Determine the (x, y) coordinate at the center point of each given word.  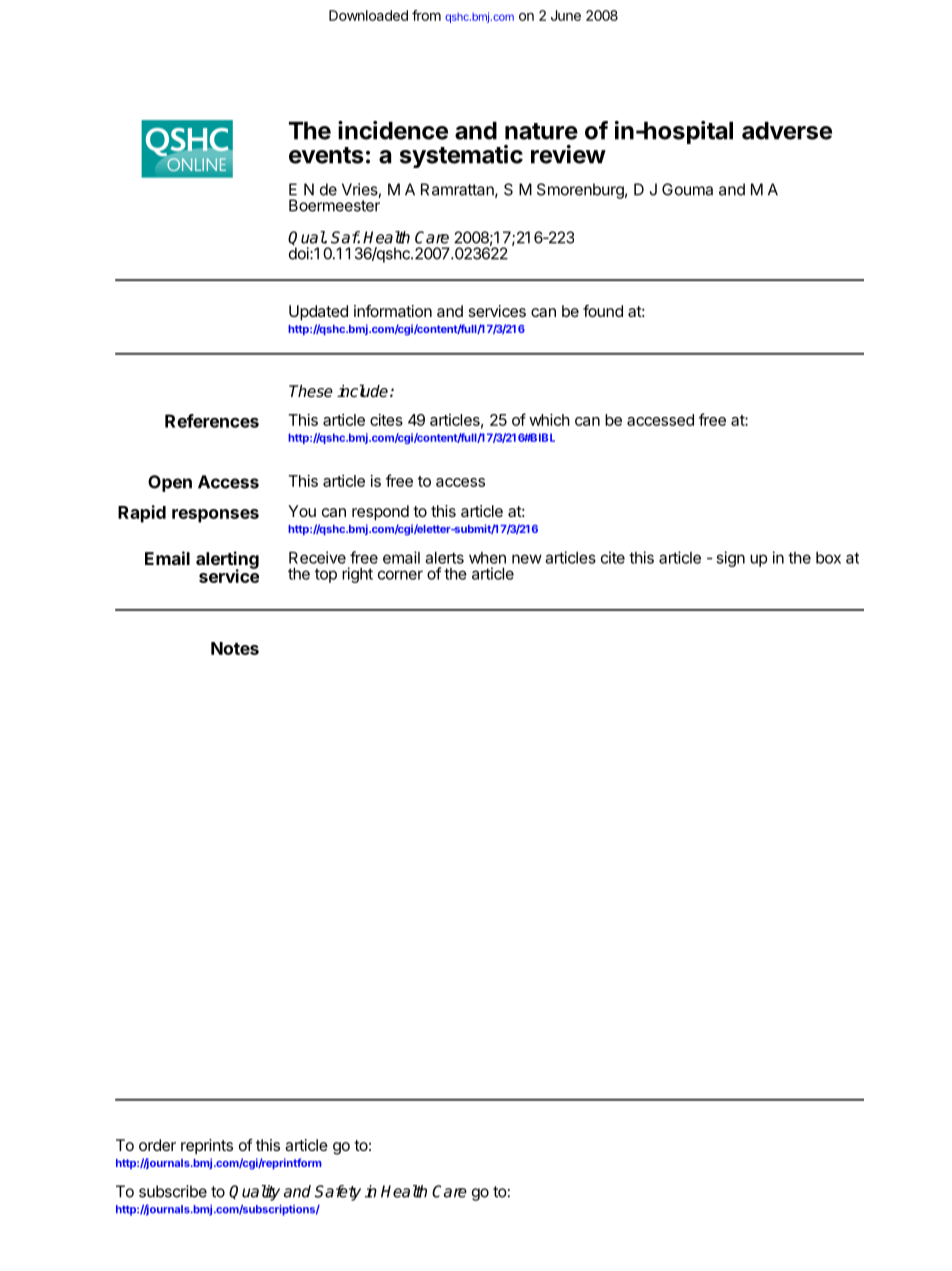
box (828, 558)
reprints (207, 1147)
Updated (318, 313)
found (603, 311)
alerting (227, 561)
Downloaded (368, 15)
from (426, 15)
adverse (787, 130)
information (393, 311)
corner (400, 575)
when (487, 558)
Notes (235, 648)
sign (730, 559)
